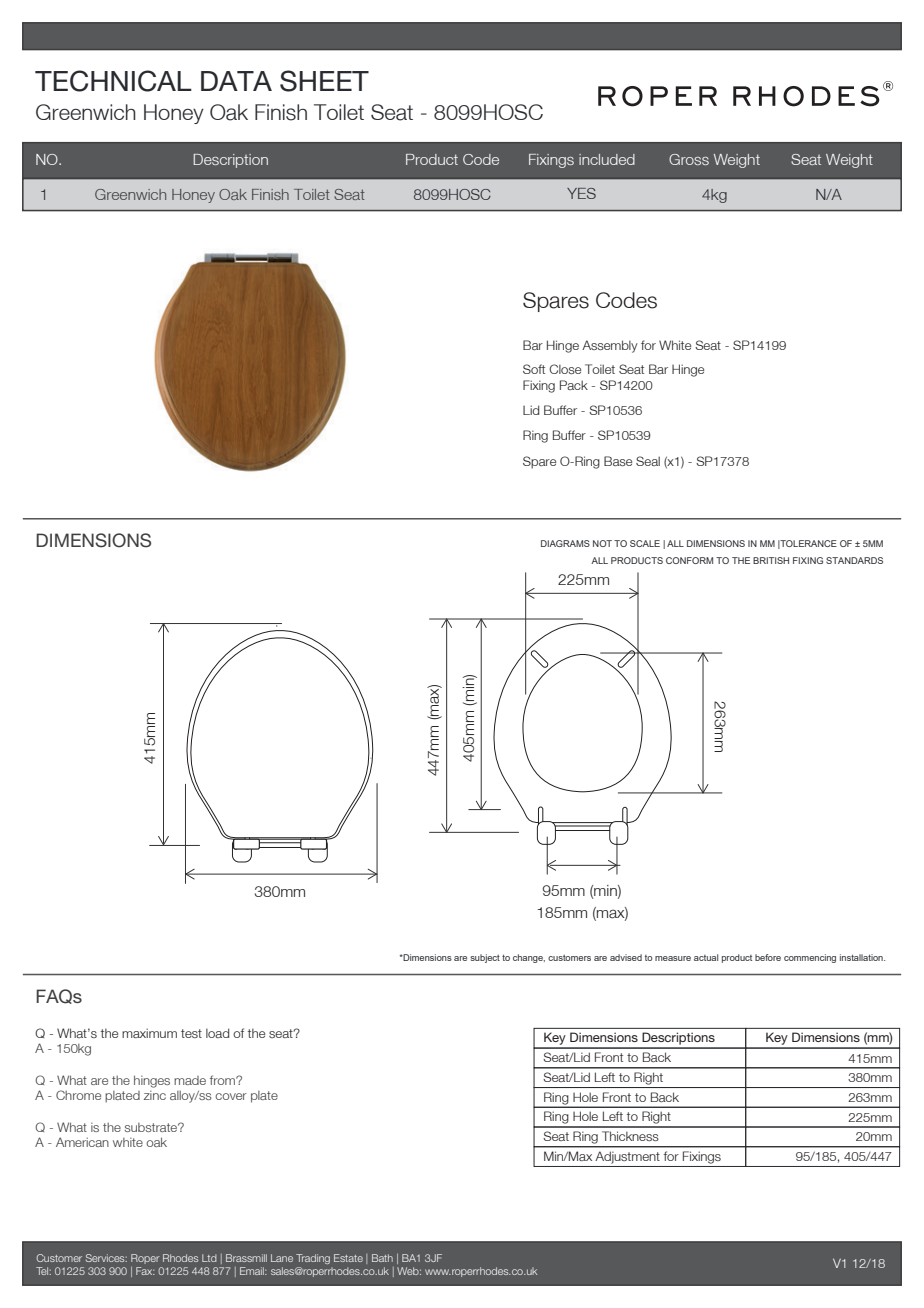 This screenshot has width=924, height=1308. What do you see at coordinates (113, 81) in the screenshot?
I see `TECHNICAL` at bounding box center [113, 81].
